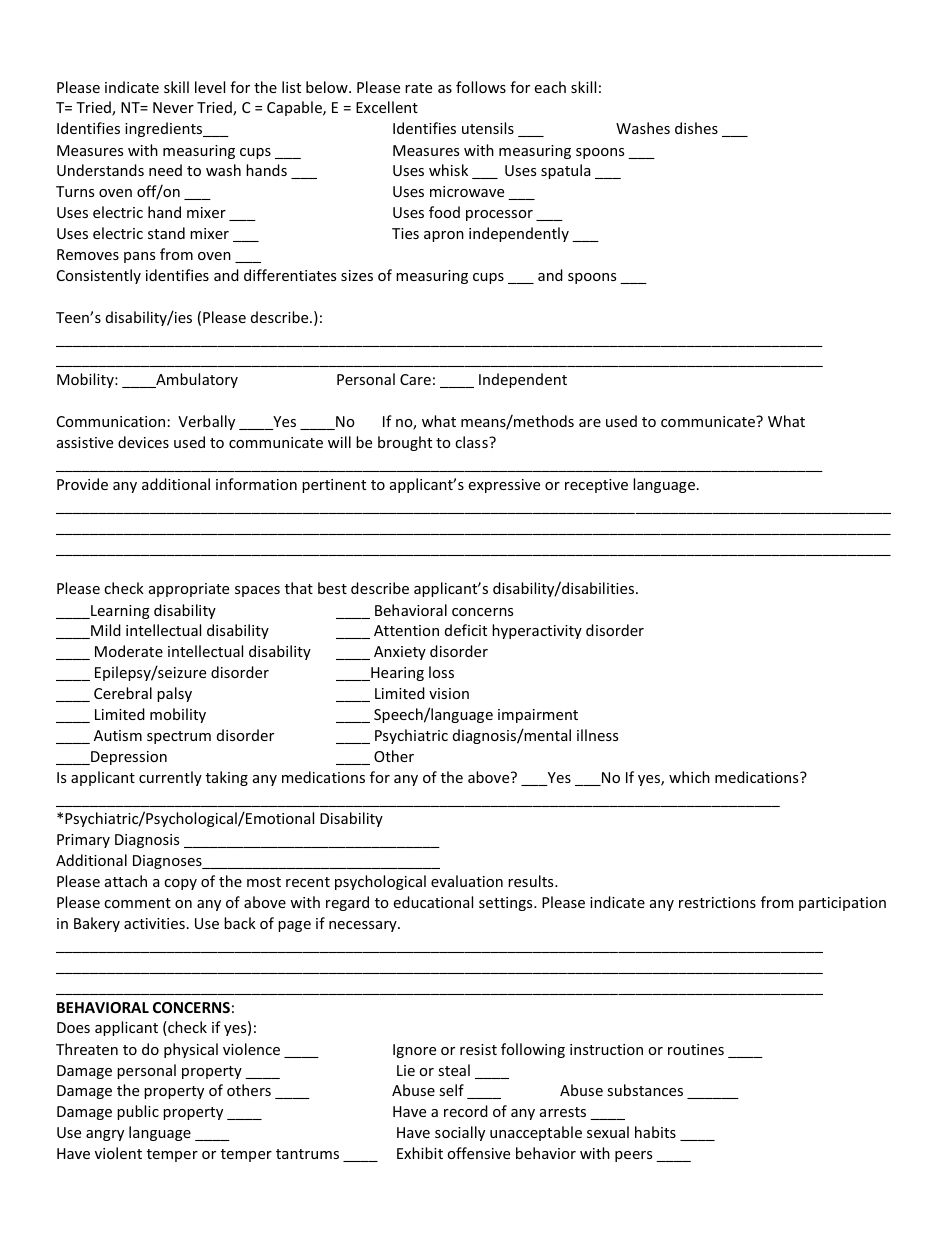  I want to click on devices, so click(143, 442).
